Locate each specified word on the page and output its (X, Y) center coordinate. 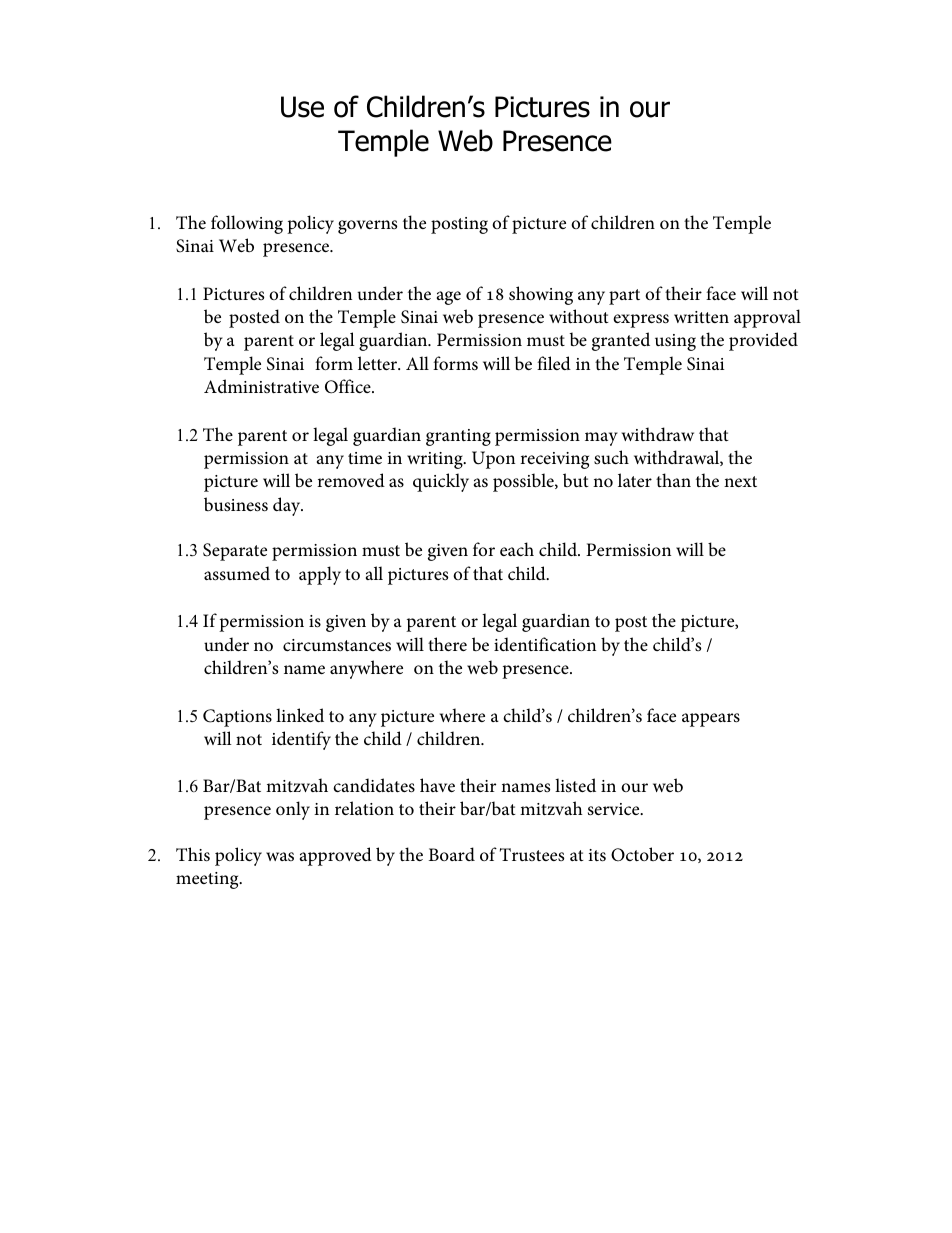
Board (452, 854)
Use (302, 107)
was (280, 856)
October (642, 854)
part (624, 297)
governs (367, 227)
